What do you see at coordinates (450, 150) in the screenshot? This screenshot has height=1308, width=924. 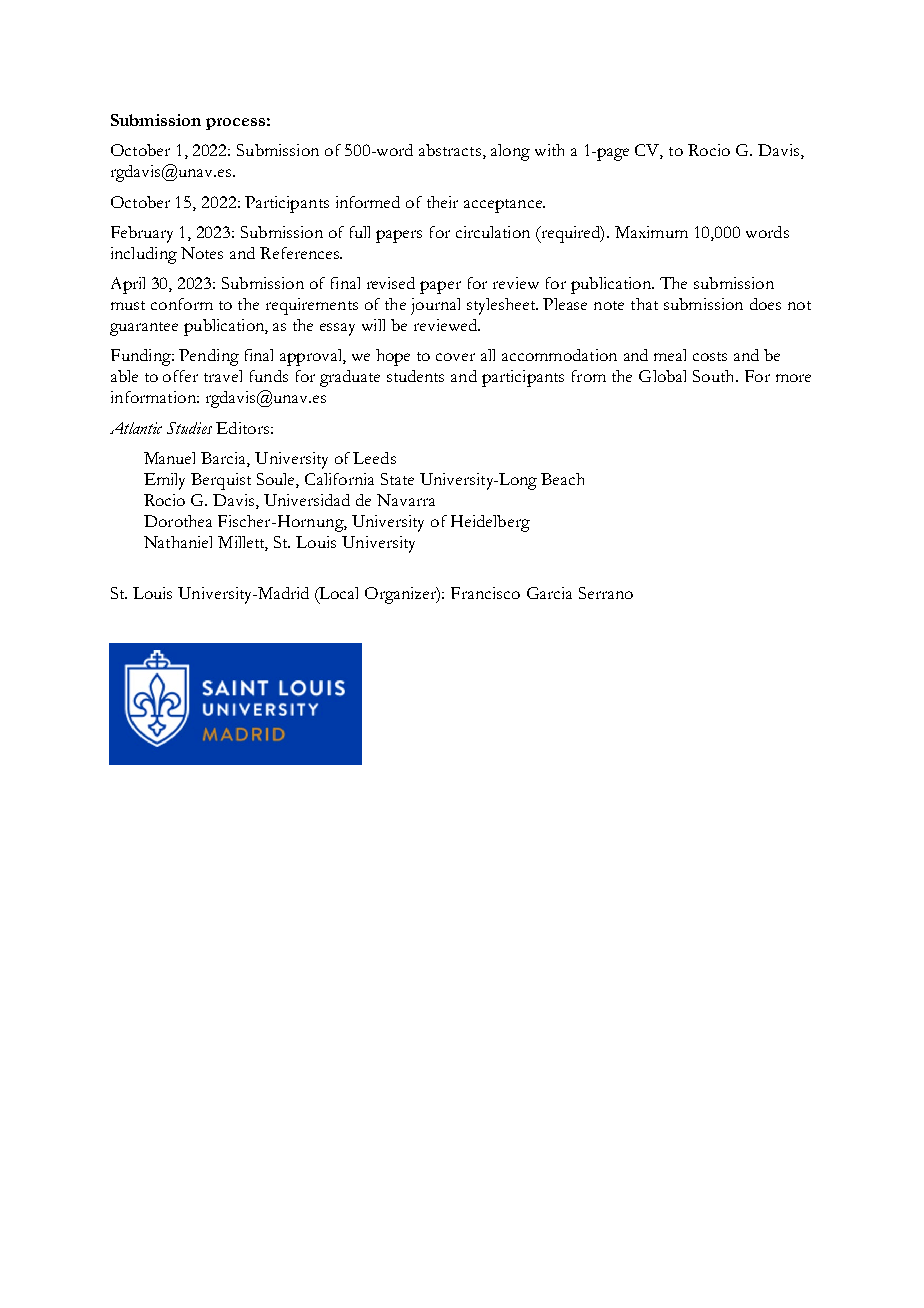 I see `abstracts` at bounding box center [450, 150].
